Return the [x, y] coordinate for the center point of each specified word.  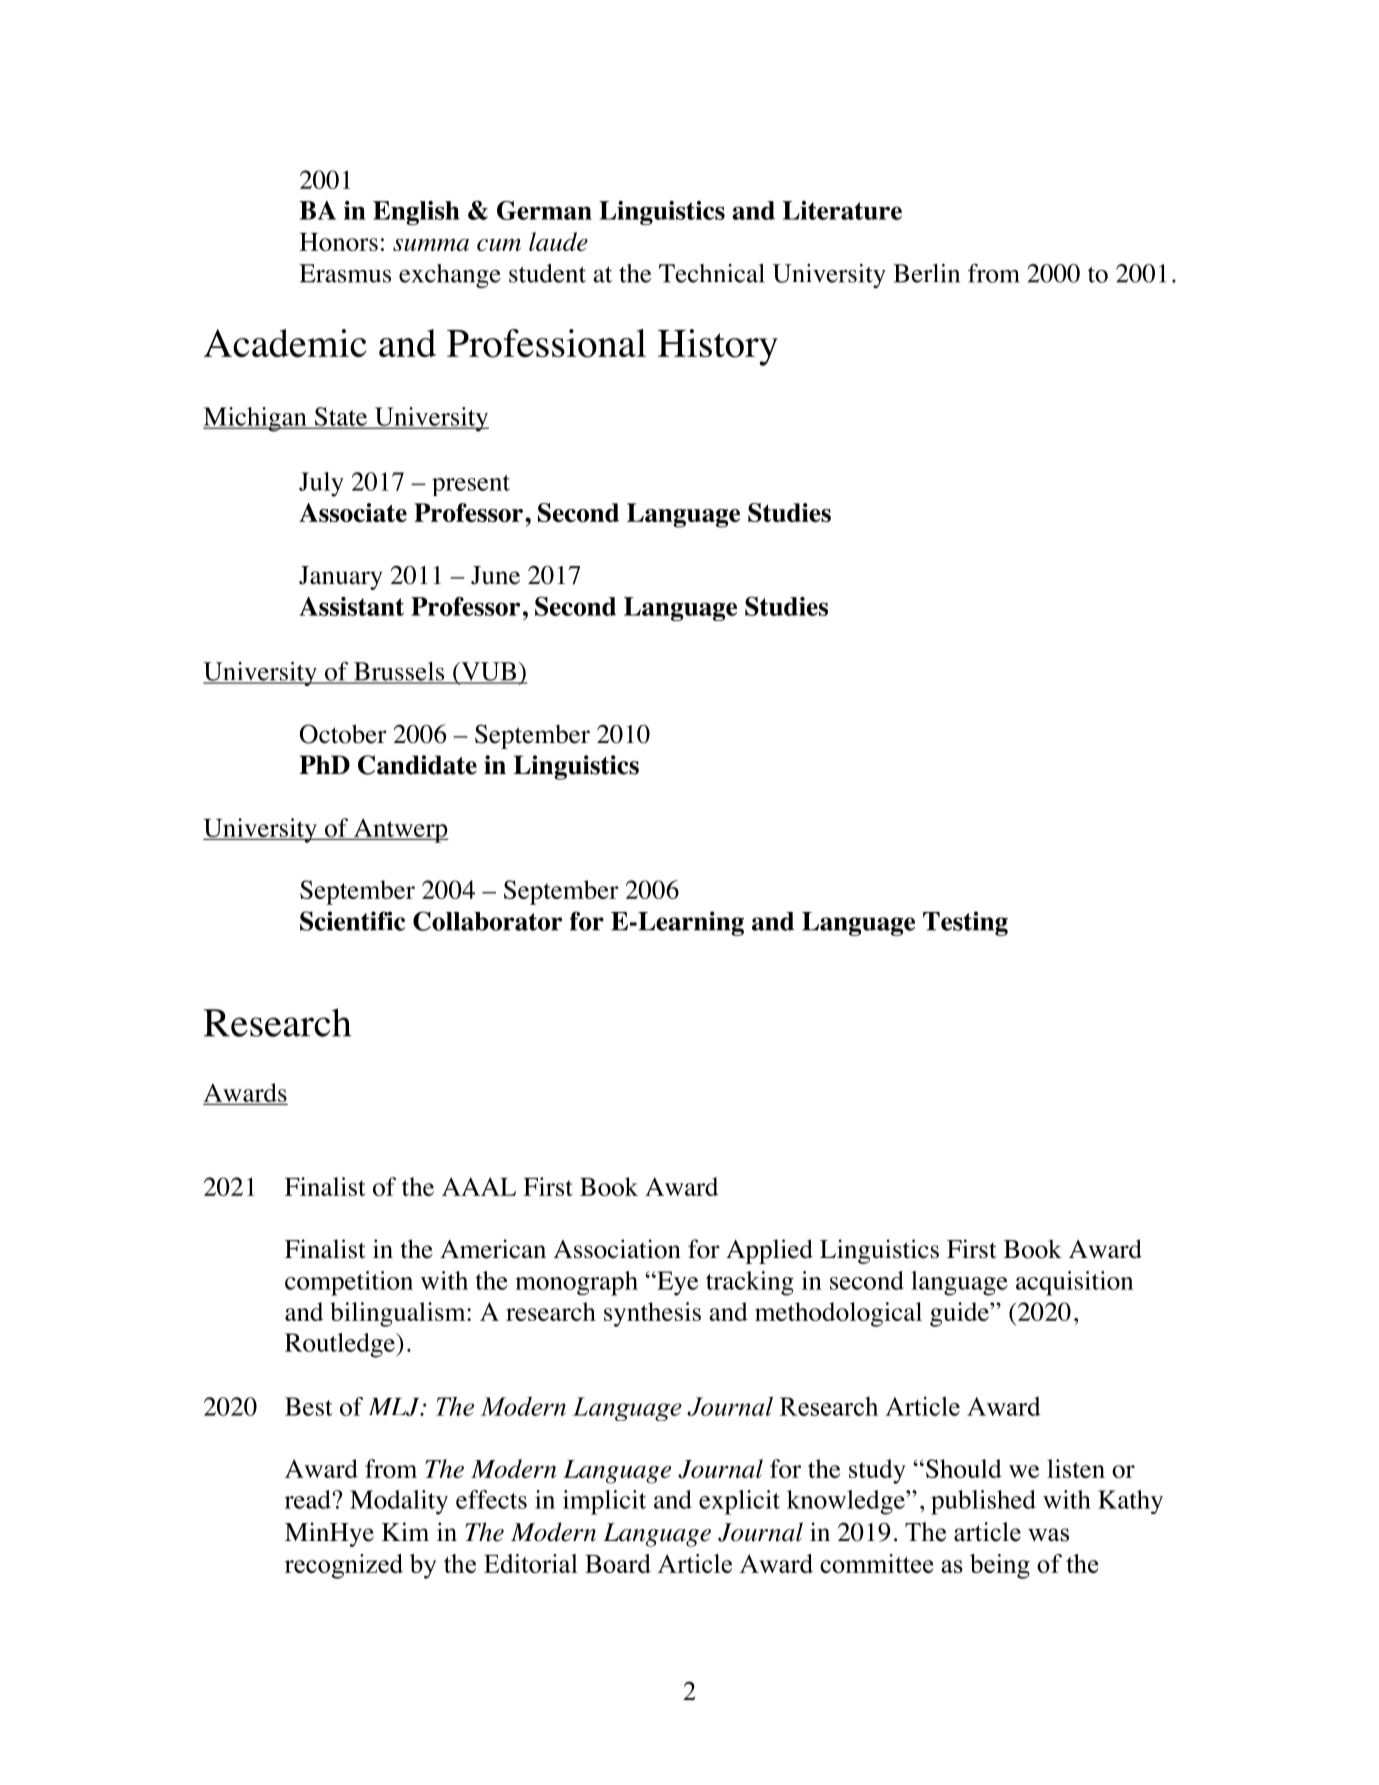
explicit [739, 1502]
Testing [965, 923]
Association [617, 1249]
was [1048, 1535]
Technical [712, 273]
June [495, 575]
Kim [405, 1531]
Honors [339, 242]
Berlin [926, 273]
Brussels [399, 672]
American [493, 1249]
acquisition [1074, 1283]
